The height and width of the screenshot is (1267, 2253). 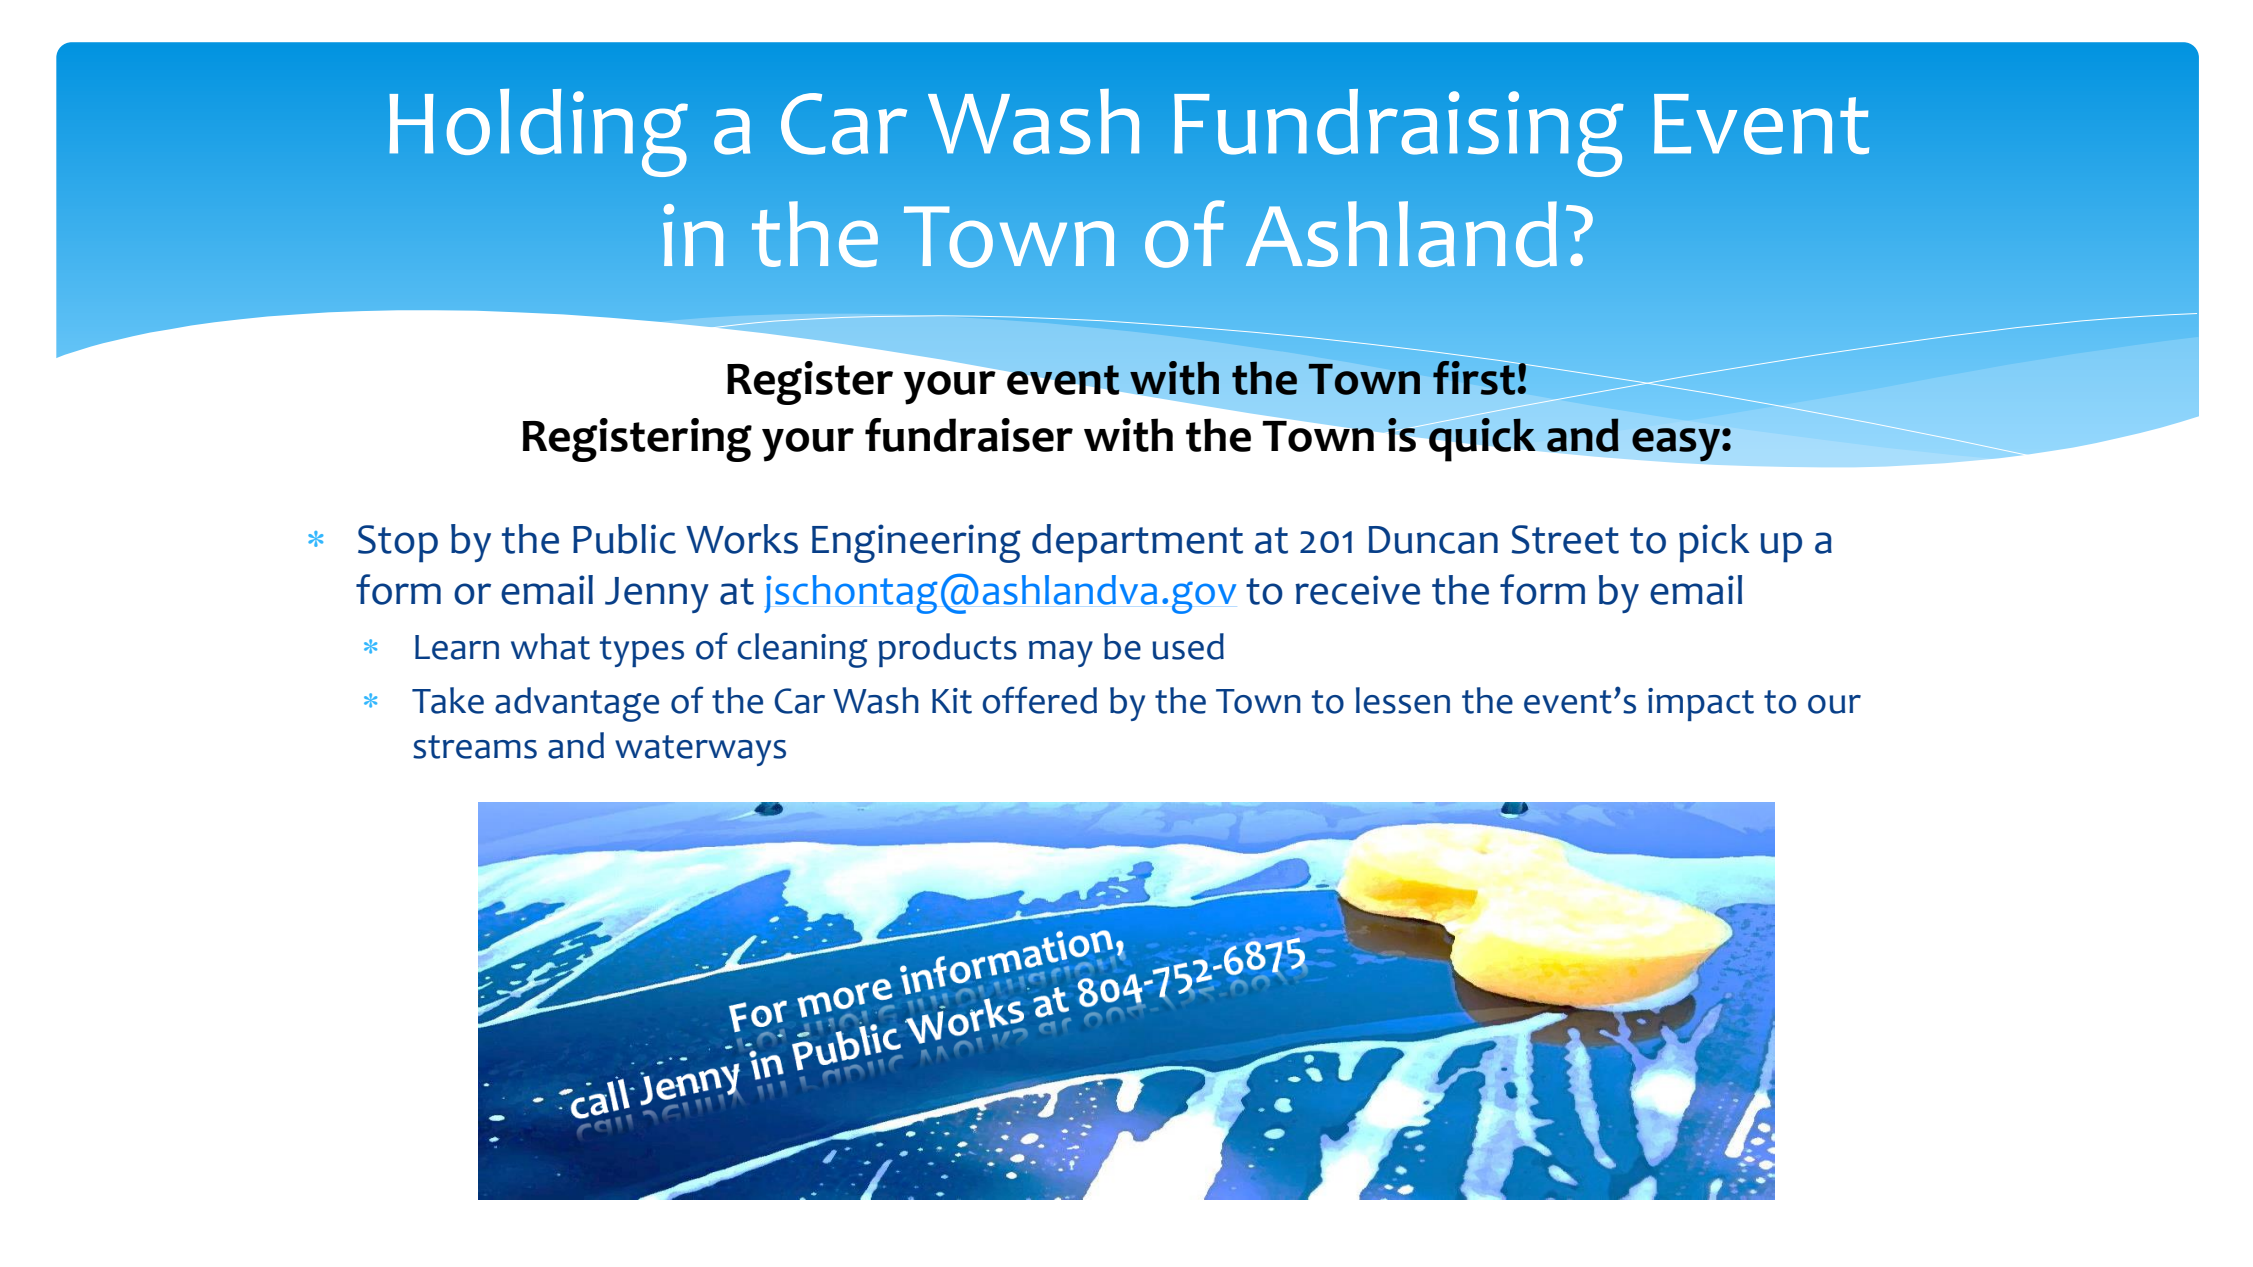 What do you see at coordinates (475, 747) in the screenshot?
I see `streams` at bounding box center [475, 747].
